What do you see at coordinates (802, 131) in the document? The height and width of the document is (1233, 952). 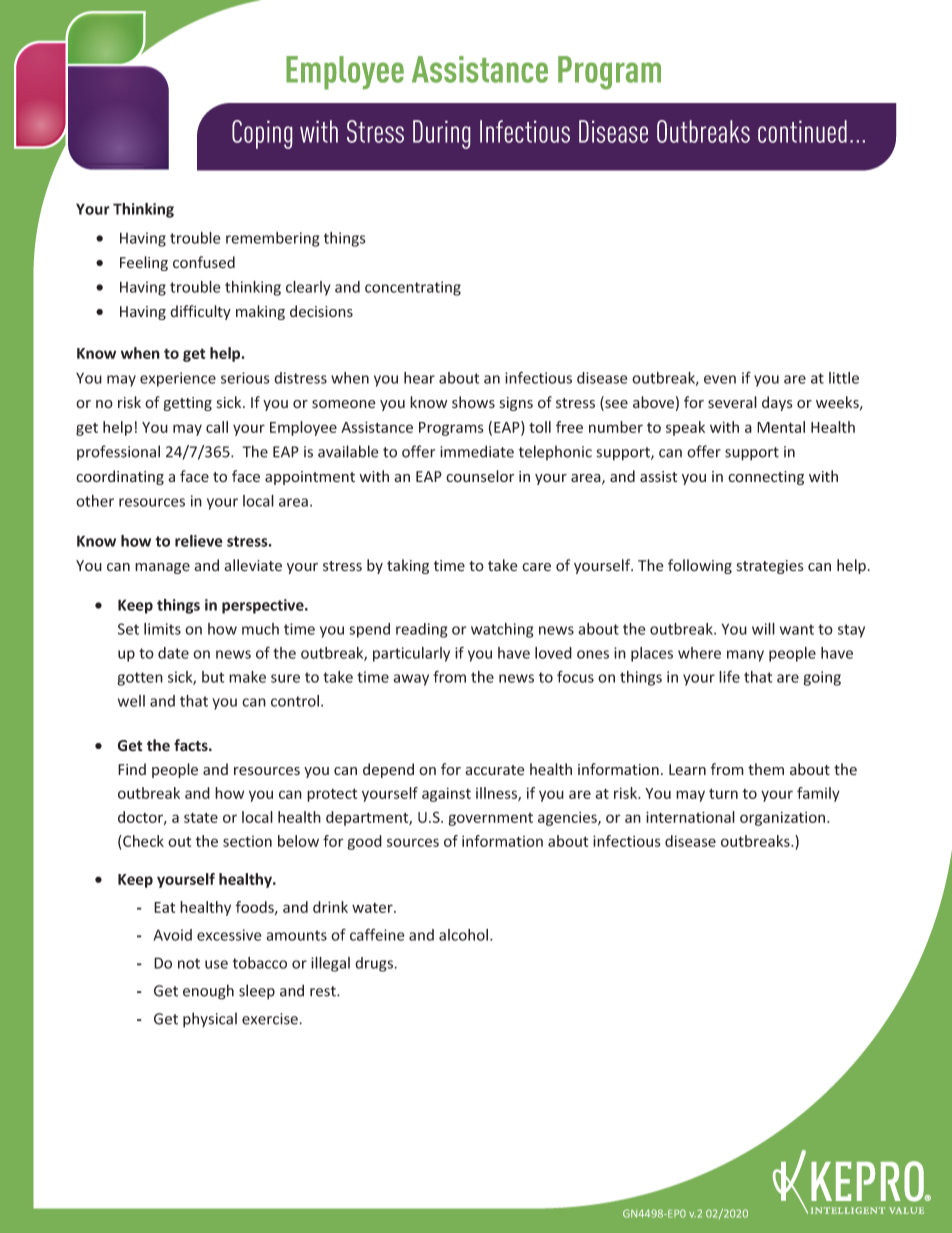 I see `continued` at bounding box center [802, 131].
